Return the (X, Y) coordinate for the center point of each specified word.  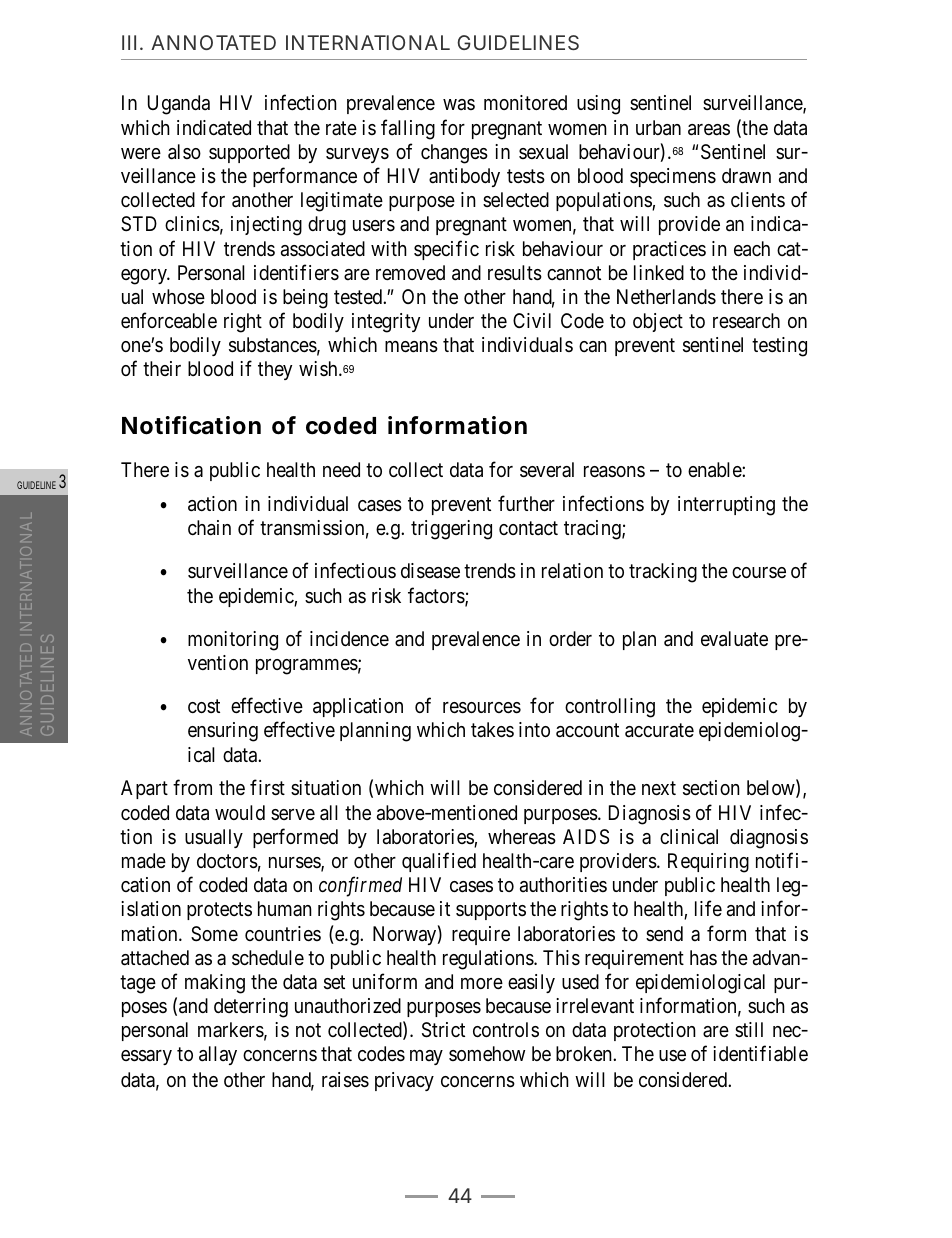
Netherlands (666, 297)
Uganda (179, 105)
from (192, 787)
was (459, 105)
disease (430, 571)
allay (218, 1055)
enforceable (169, 320)
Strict (443, 1030)
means (411, 347)
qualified (439, 862)
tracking (663, 573)
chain (209, 528)
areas (709, 130)
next (659, 788)
